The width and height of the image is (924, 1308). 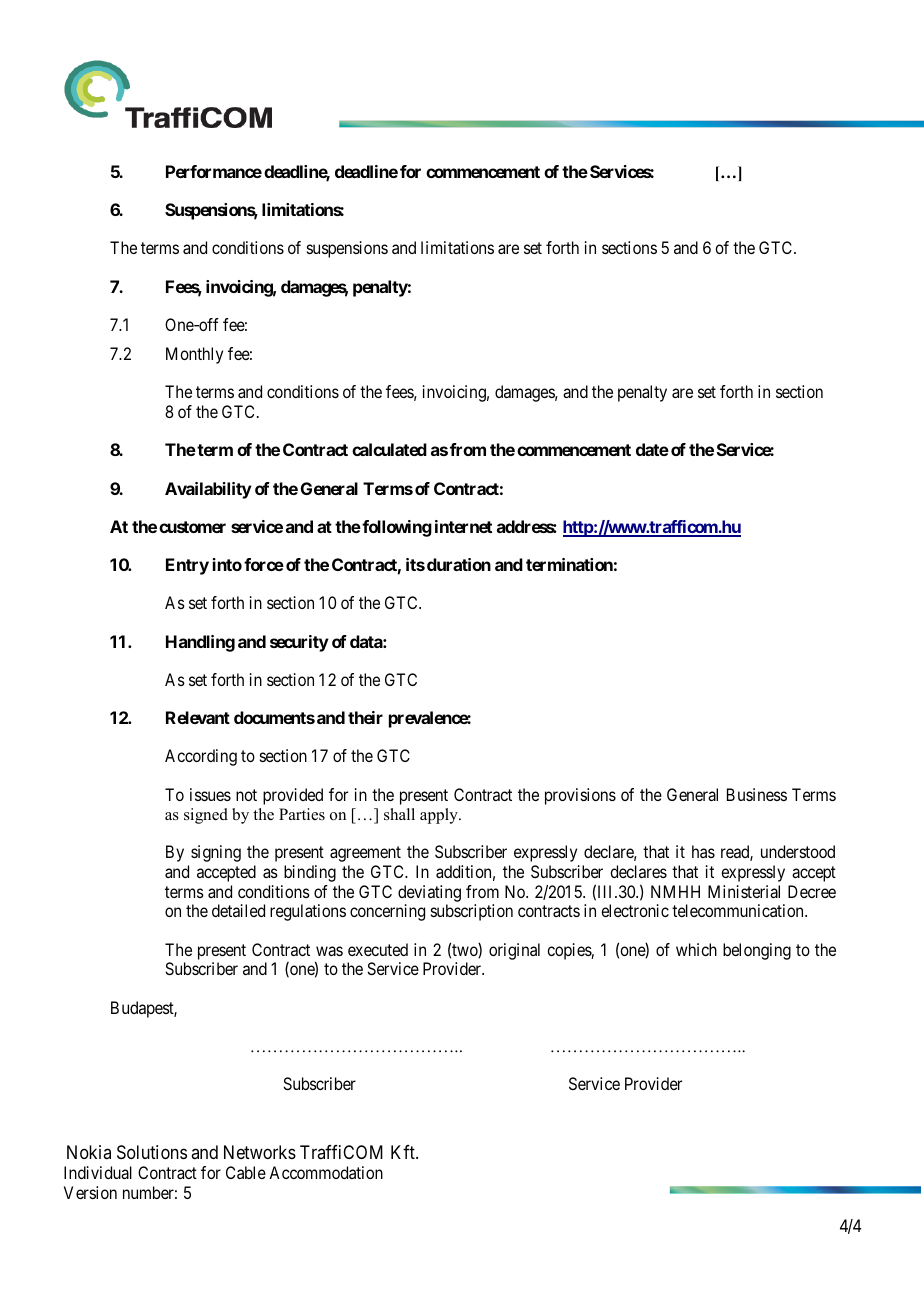 I want to click on detailed, so click(x=238, y=910).
